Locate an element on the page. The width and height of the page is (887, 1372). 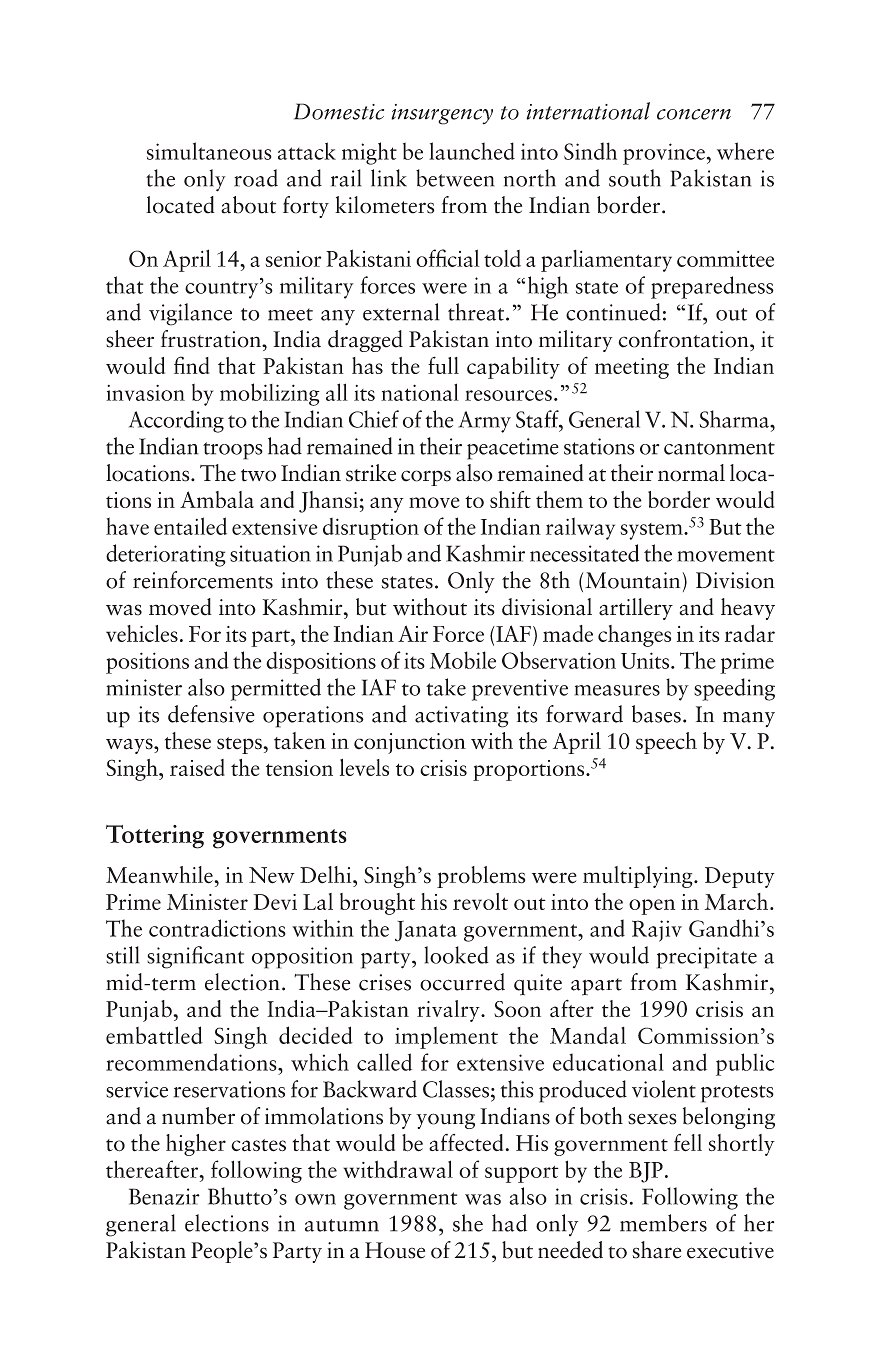
Benazir is located at coordinates (164, 1196).
